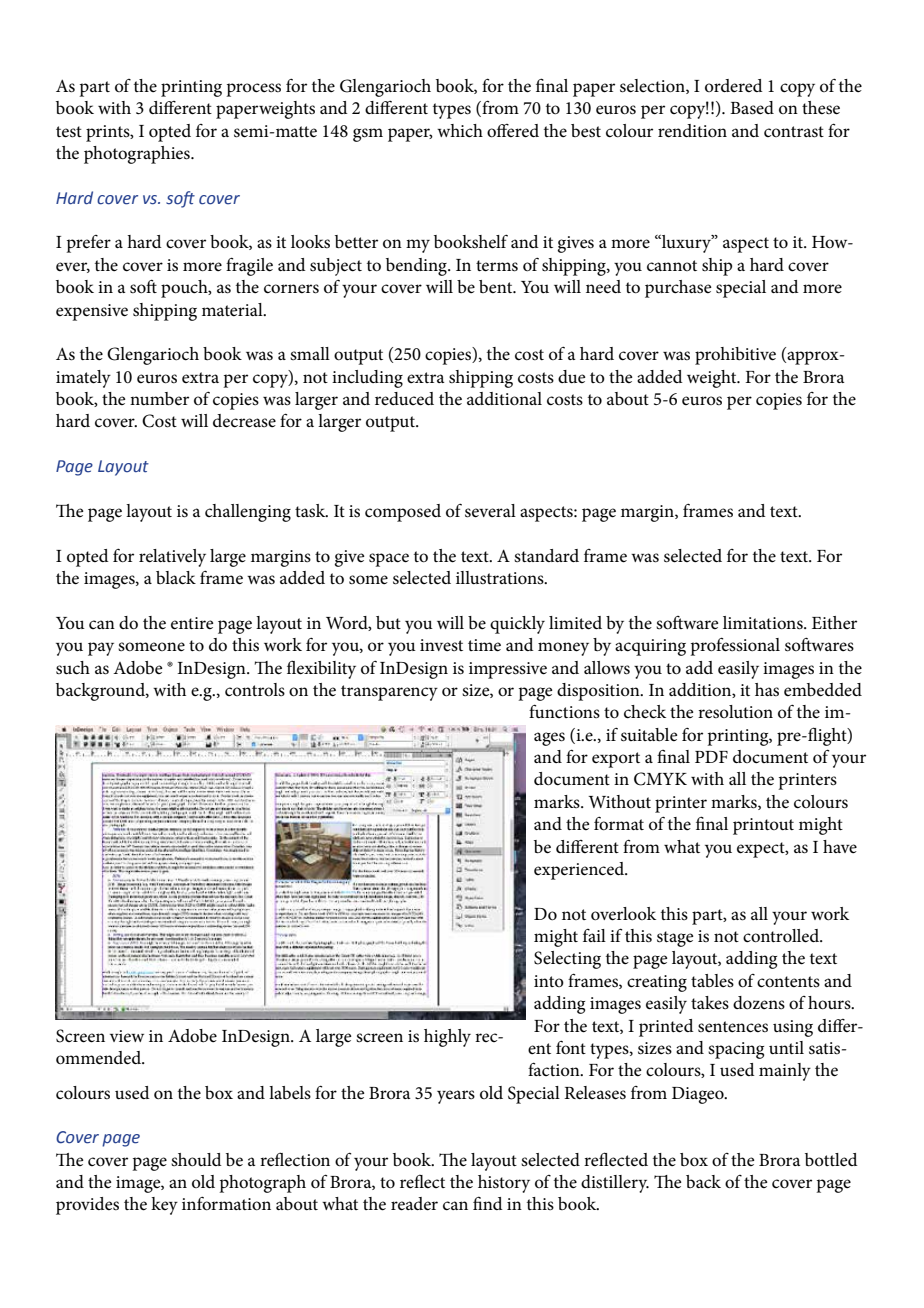 The image size is (924, 1308). What do you see at coordinates (782, 936) in the page?
I see `controlled` at bounding box center [782, 936].
